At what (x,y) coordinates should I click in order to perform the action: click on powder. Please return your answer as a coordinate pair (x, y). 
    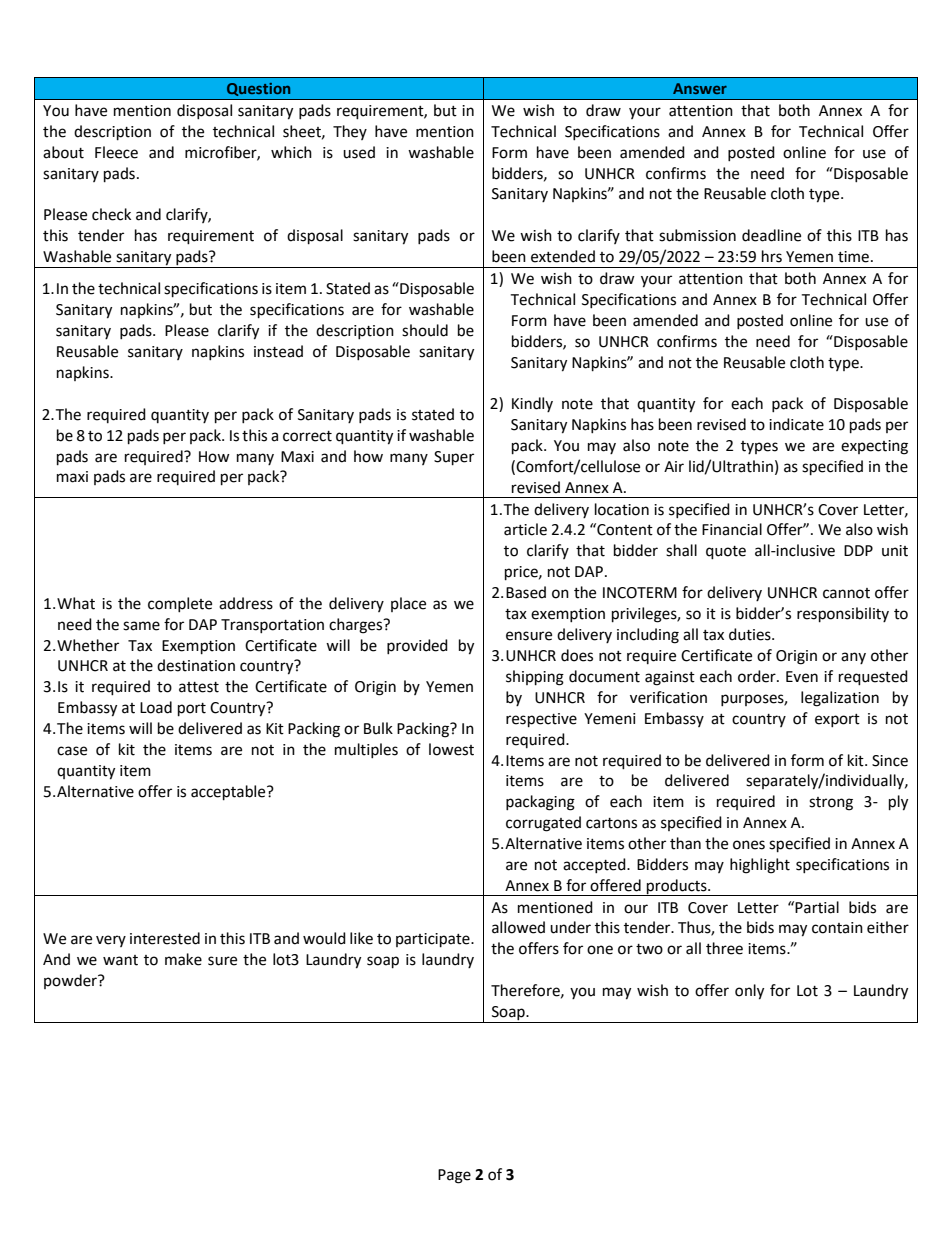
    Looking at the image, I should click on (71, 981).
